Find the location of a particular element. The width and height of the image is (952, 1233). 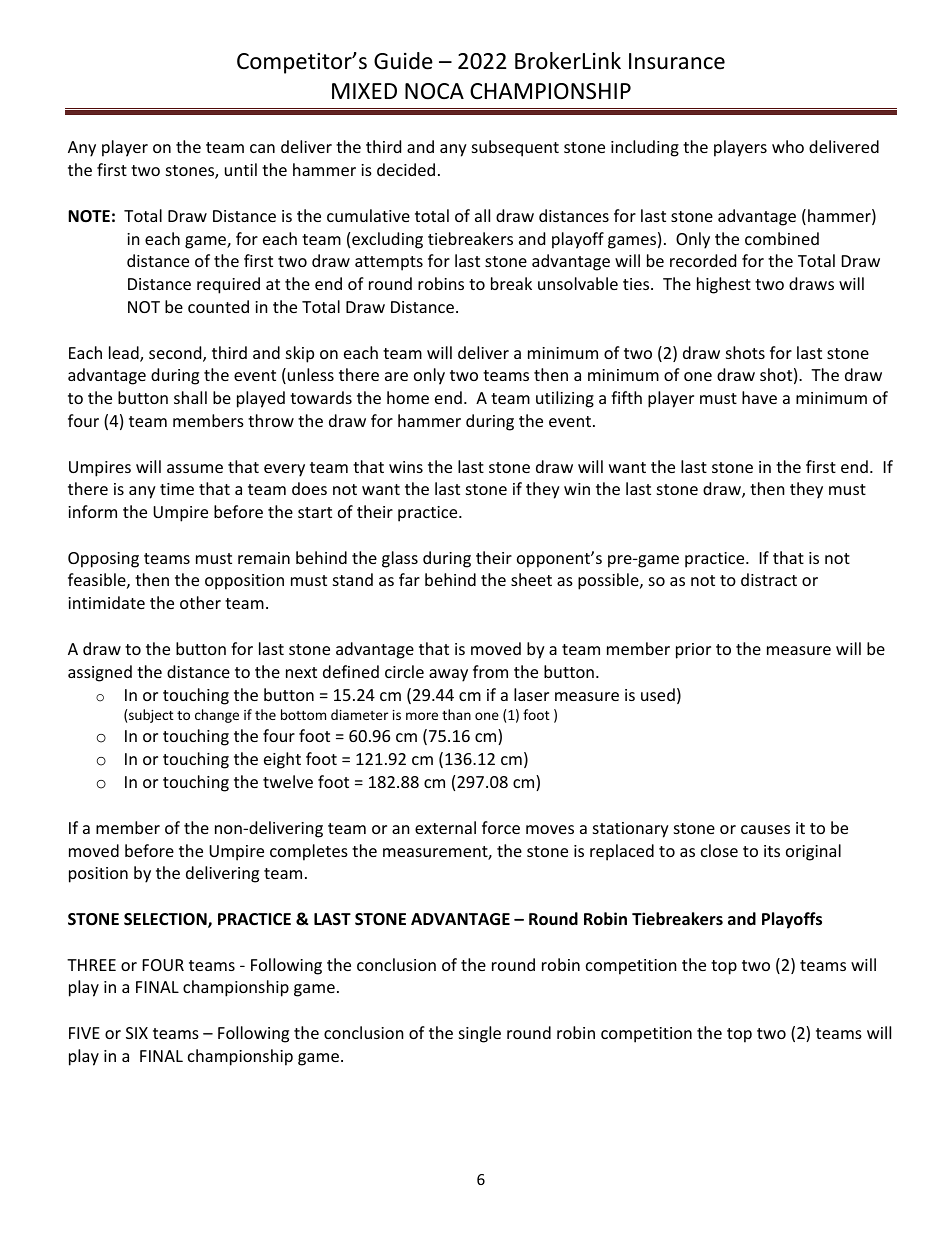

glass is located at coordinates (400, 559).
